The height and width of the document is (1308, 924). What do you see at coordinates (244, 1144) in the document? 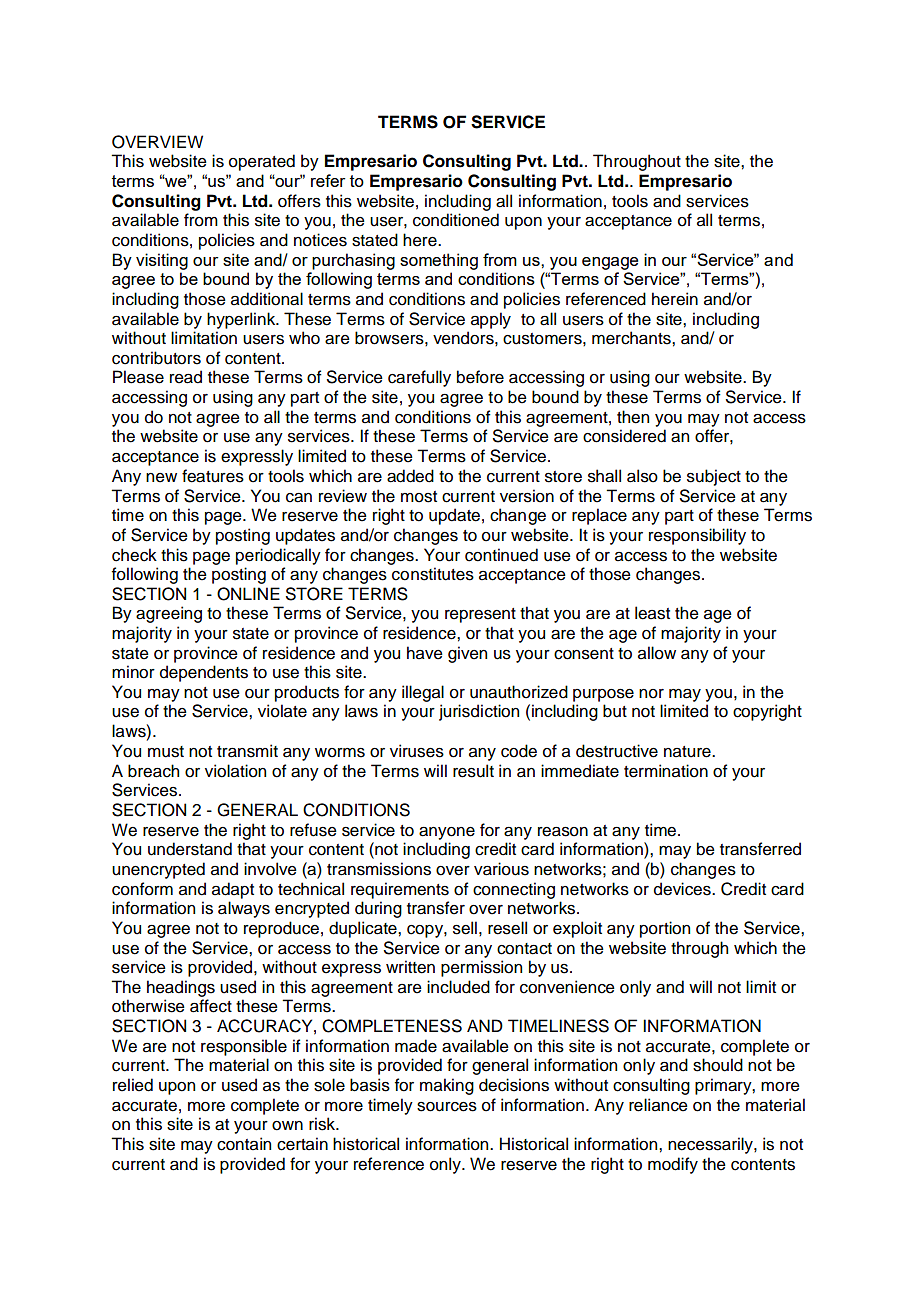
I see `contain` at bounding box center [244, 1144].
